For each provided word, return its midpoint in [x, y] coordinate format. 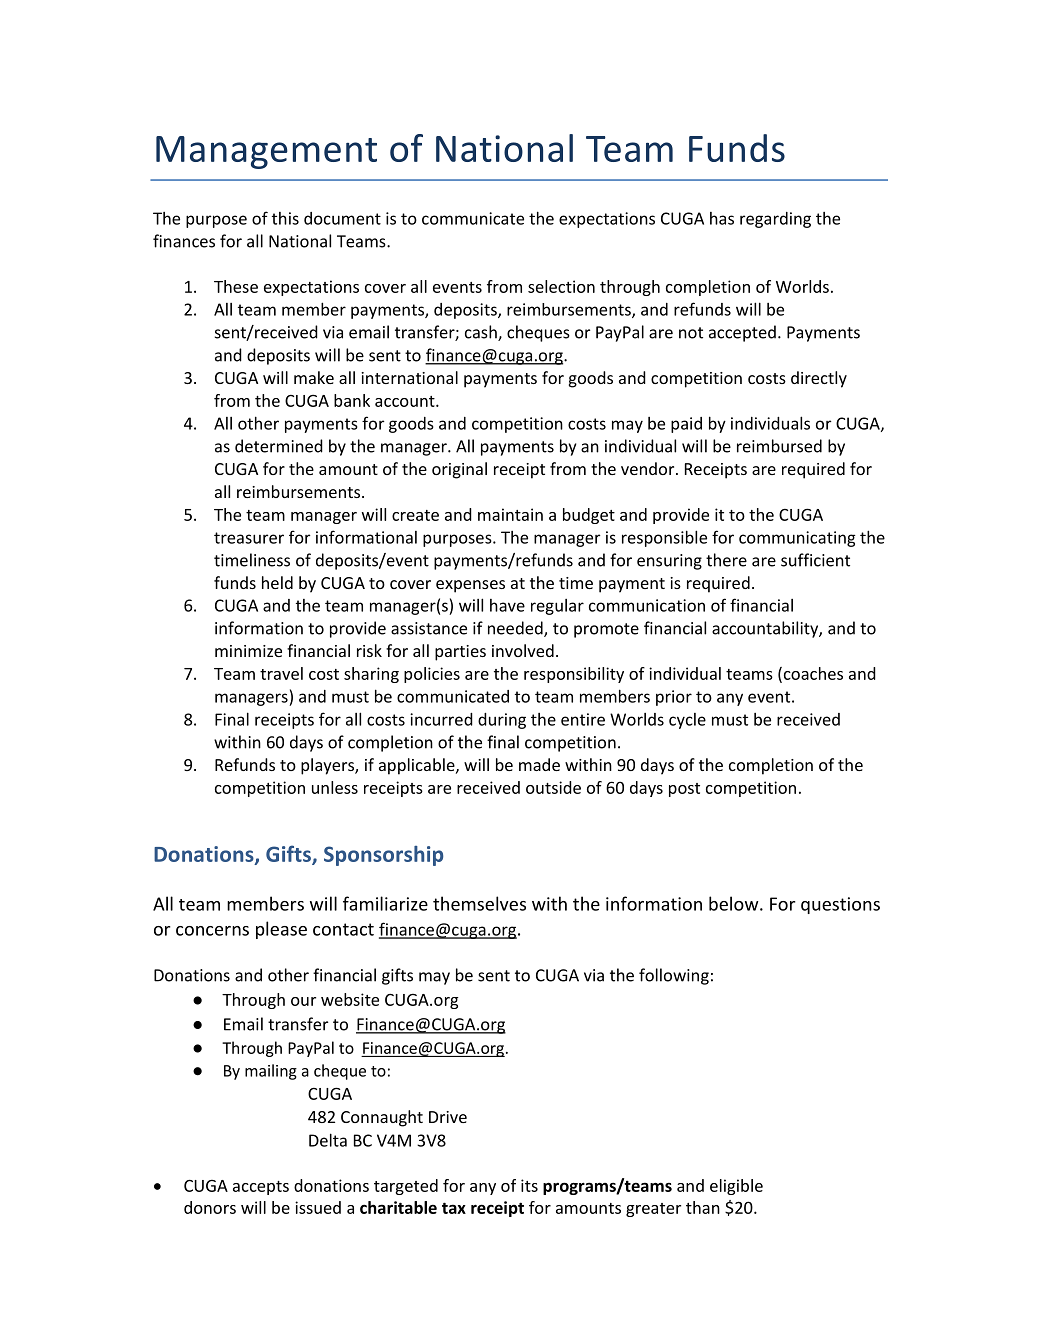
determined [279, 446]
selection [561, 286]
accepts [261, 1188]
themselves [479, 903]
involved [523, 650]
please [281, 930]
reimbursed [779, 446]
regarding [775, 220]
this [285, 218]
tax [454, 1208]
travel [281, 673]
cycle [687, 721]
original [459, 470]
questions [840, 905]
